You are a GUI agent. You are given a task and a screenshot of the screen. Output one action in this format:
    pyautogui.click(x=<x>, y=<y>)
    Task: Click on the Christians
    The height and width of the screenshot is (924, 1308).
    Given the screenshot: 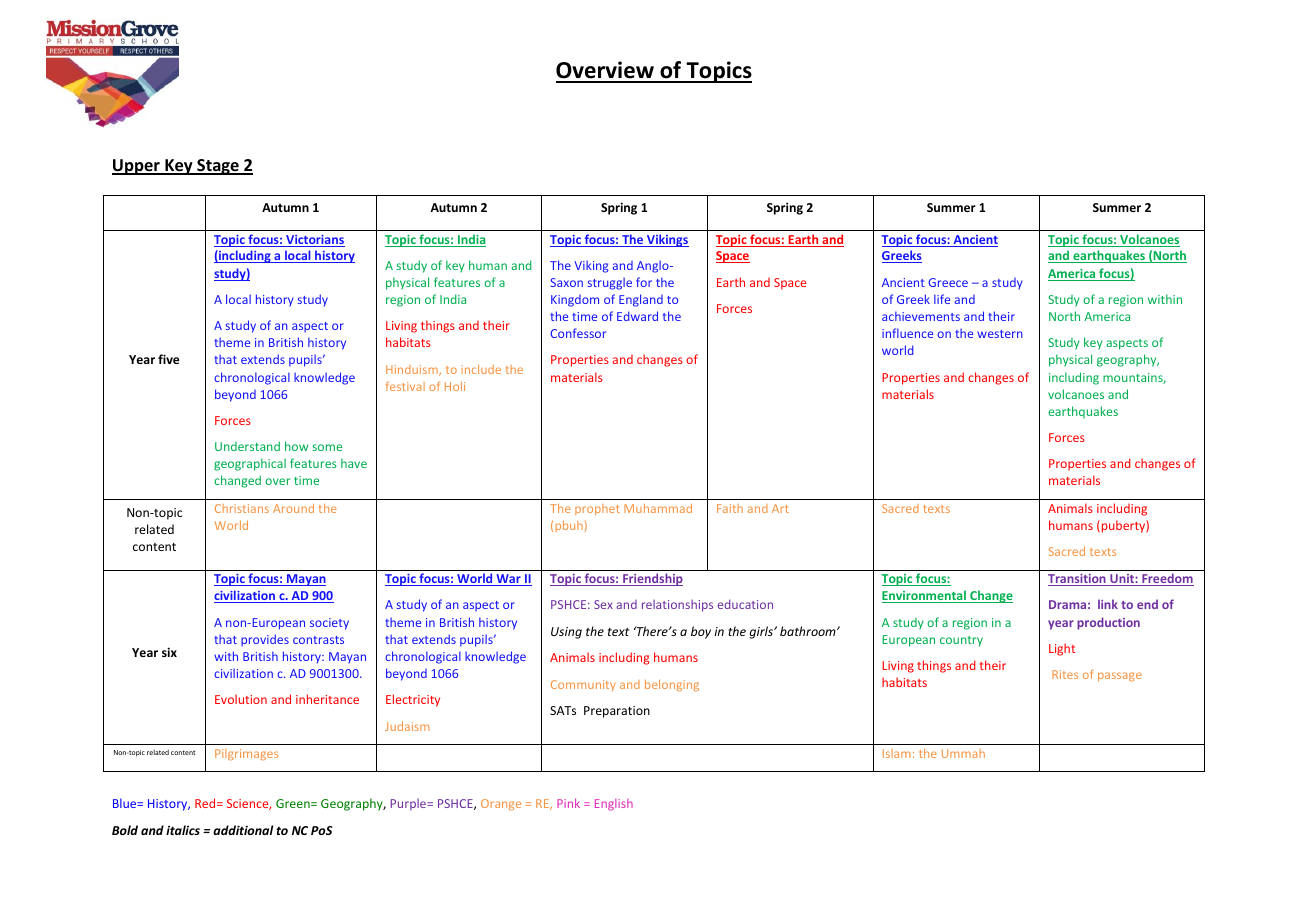 What is the action you would take?
    pyautogui.click(x=242, y=508)
